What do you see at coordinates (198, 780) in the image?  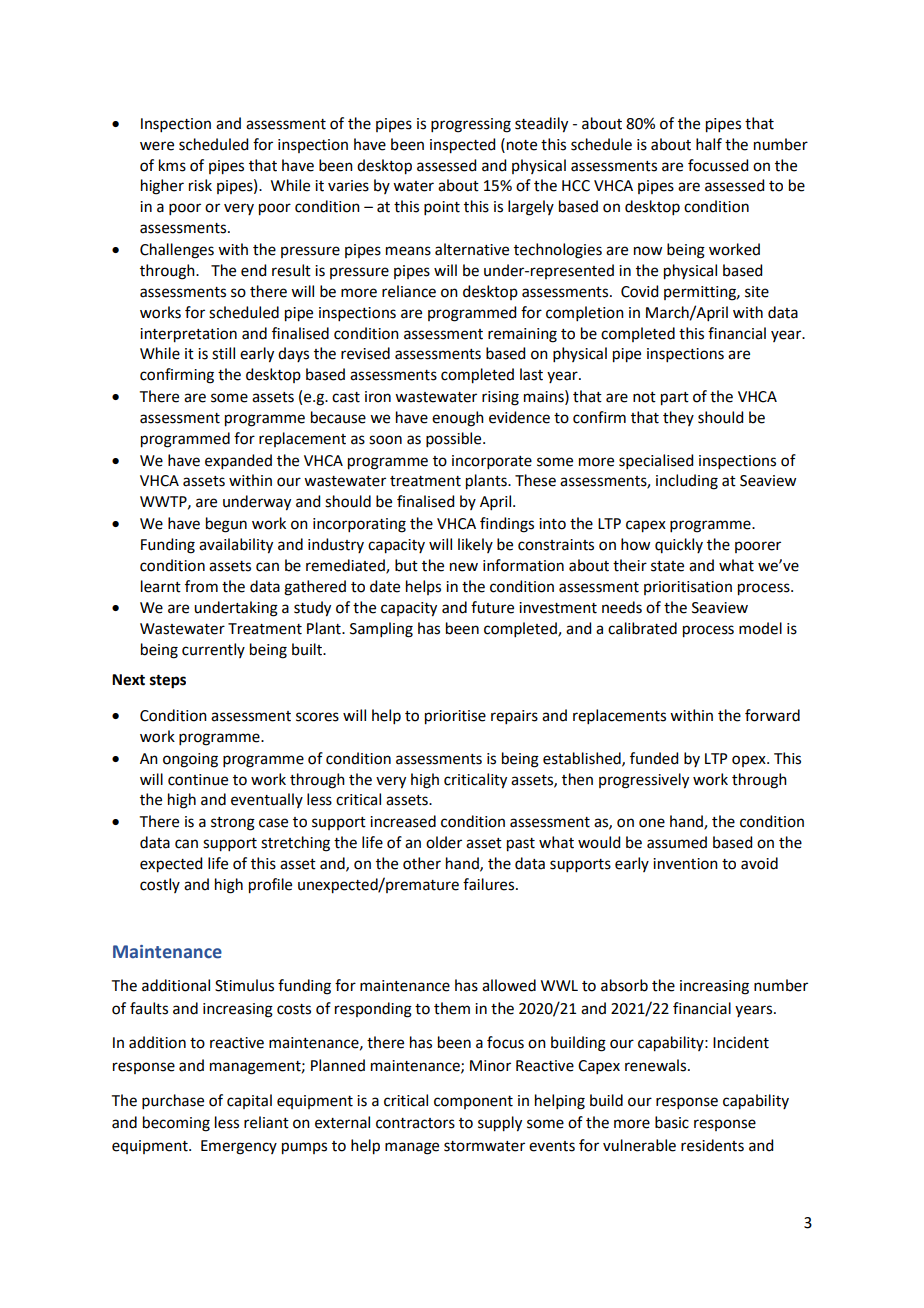 I see `continue` at bounding box center [198, 780].
